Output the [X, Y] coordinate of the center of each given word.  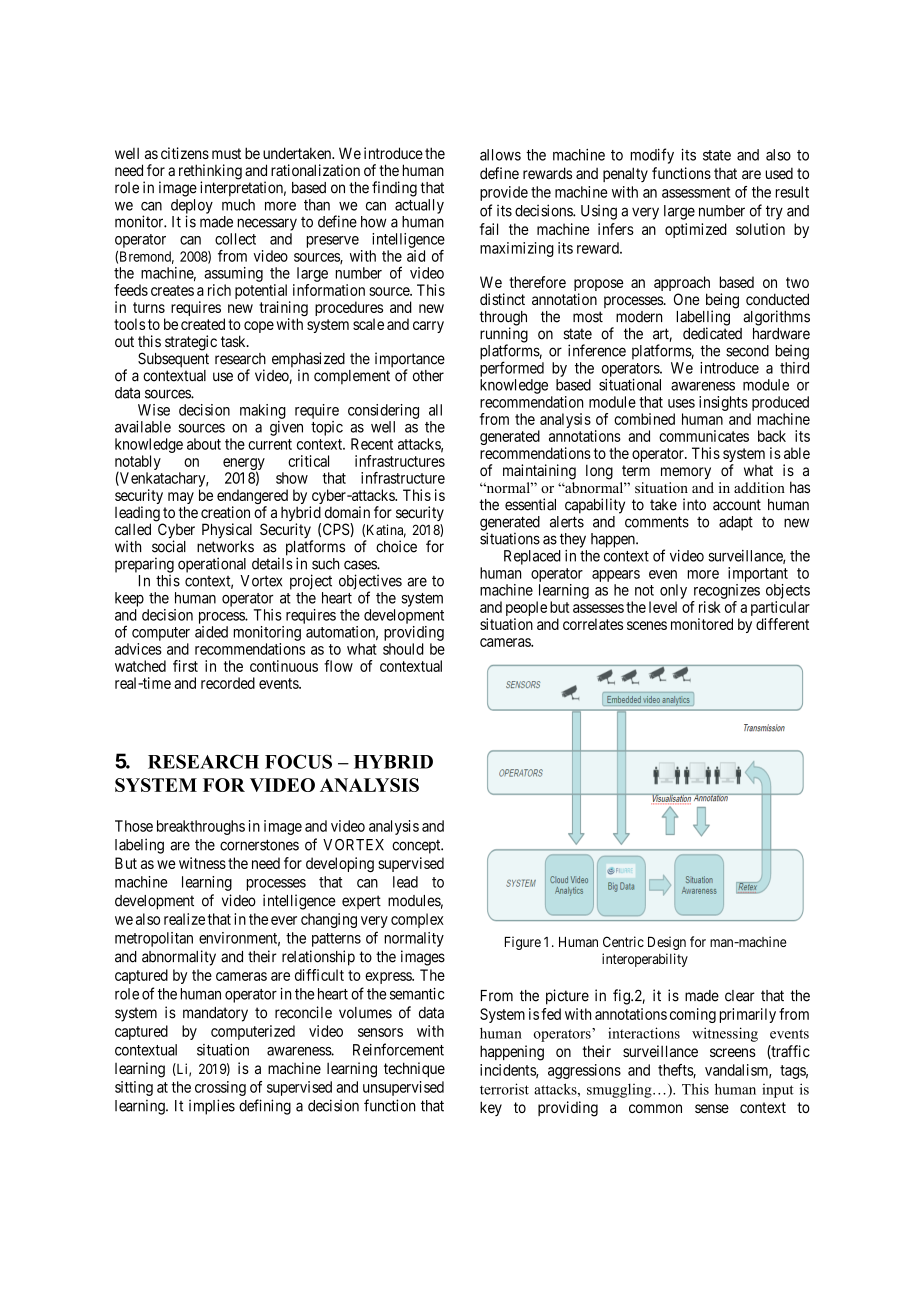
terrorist [504, 1089]
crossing [220, 1088]
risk [710, 607]
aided [211, 632]
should [403, 649]
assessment [696, 192]
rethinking [210, 173]
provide [504, 193]
